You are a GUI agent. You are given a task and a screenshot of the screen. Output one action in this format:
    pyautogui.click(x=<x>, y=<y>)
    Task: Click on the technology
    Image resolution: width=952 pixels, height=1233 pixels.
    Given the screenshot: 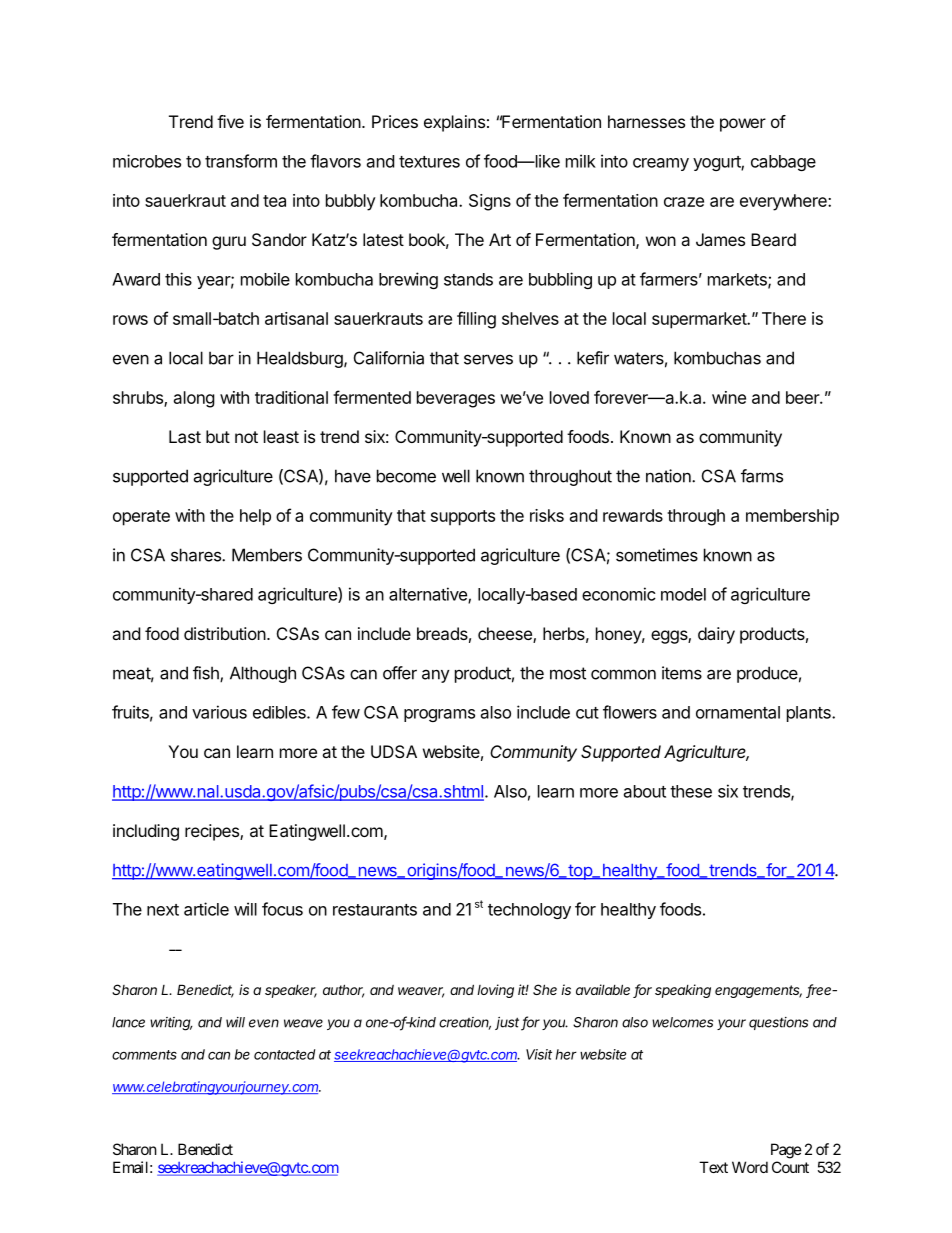 What is the action you would take?
    pyautogui.click(x=529, y=911)
